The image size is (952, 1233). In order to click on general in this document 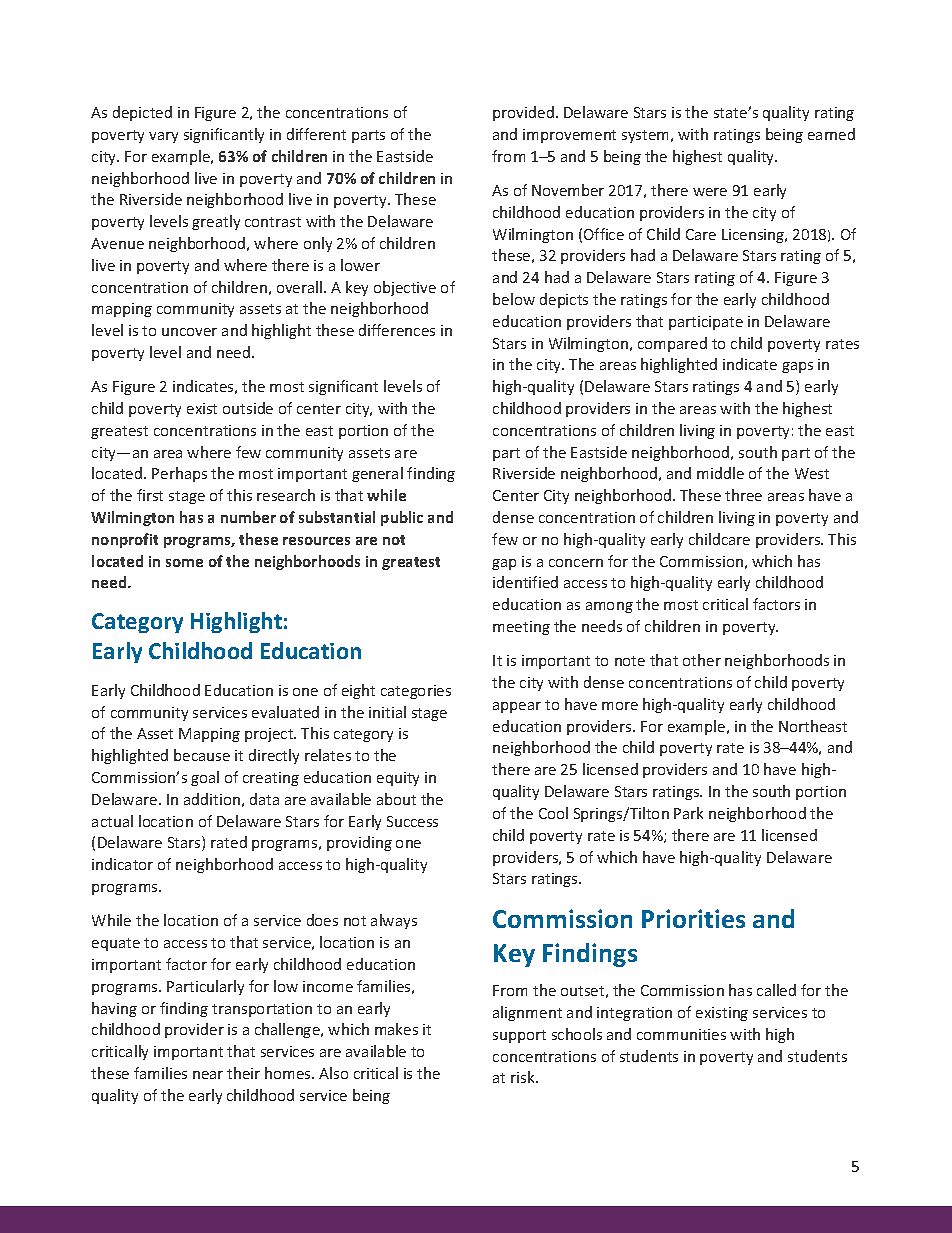, I will do `click(377, 474)`.
